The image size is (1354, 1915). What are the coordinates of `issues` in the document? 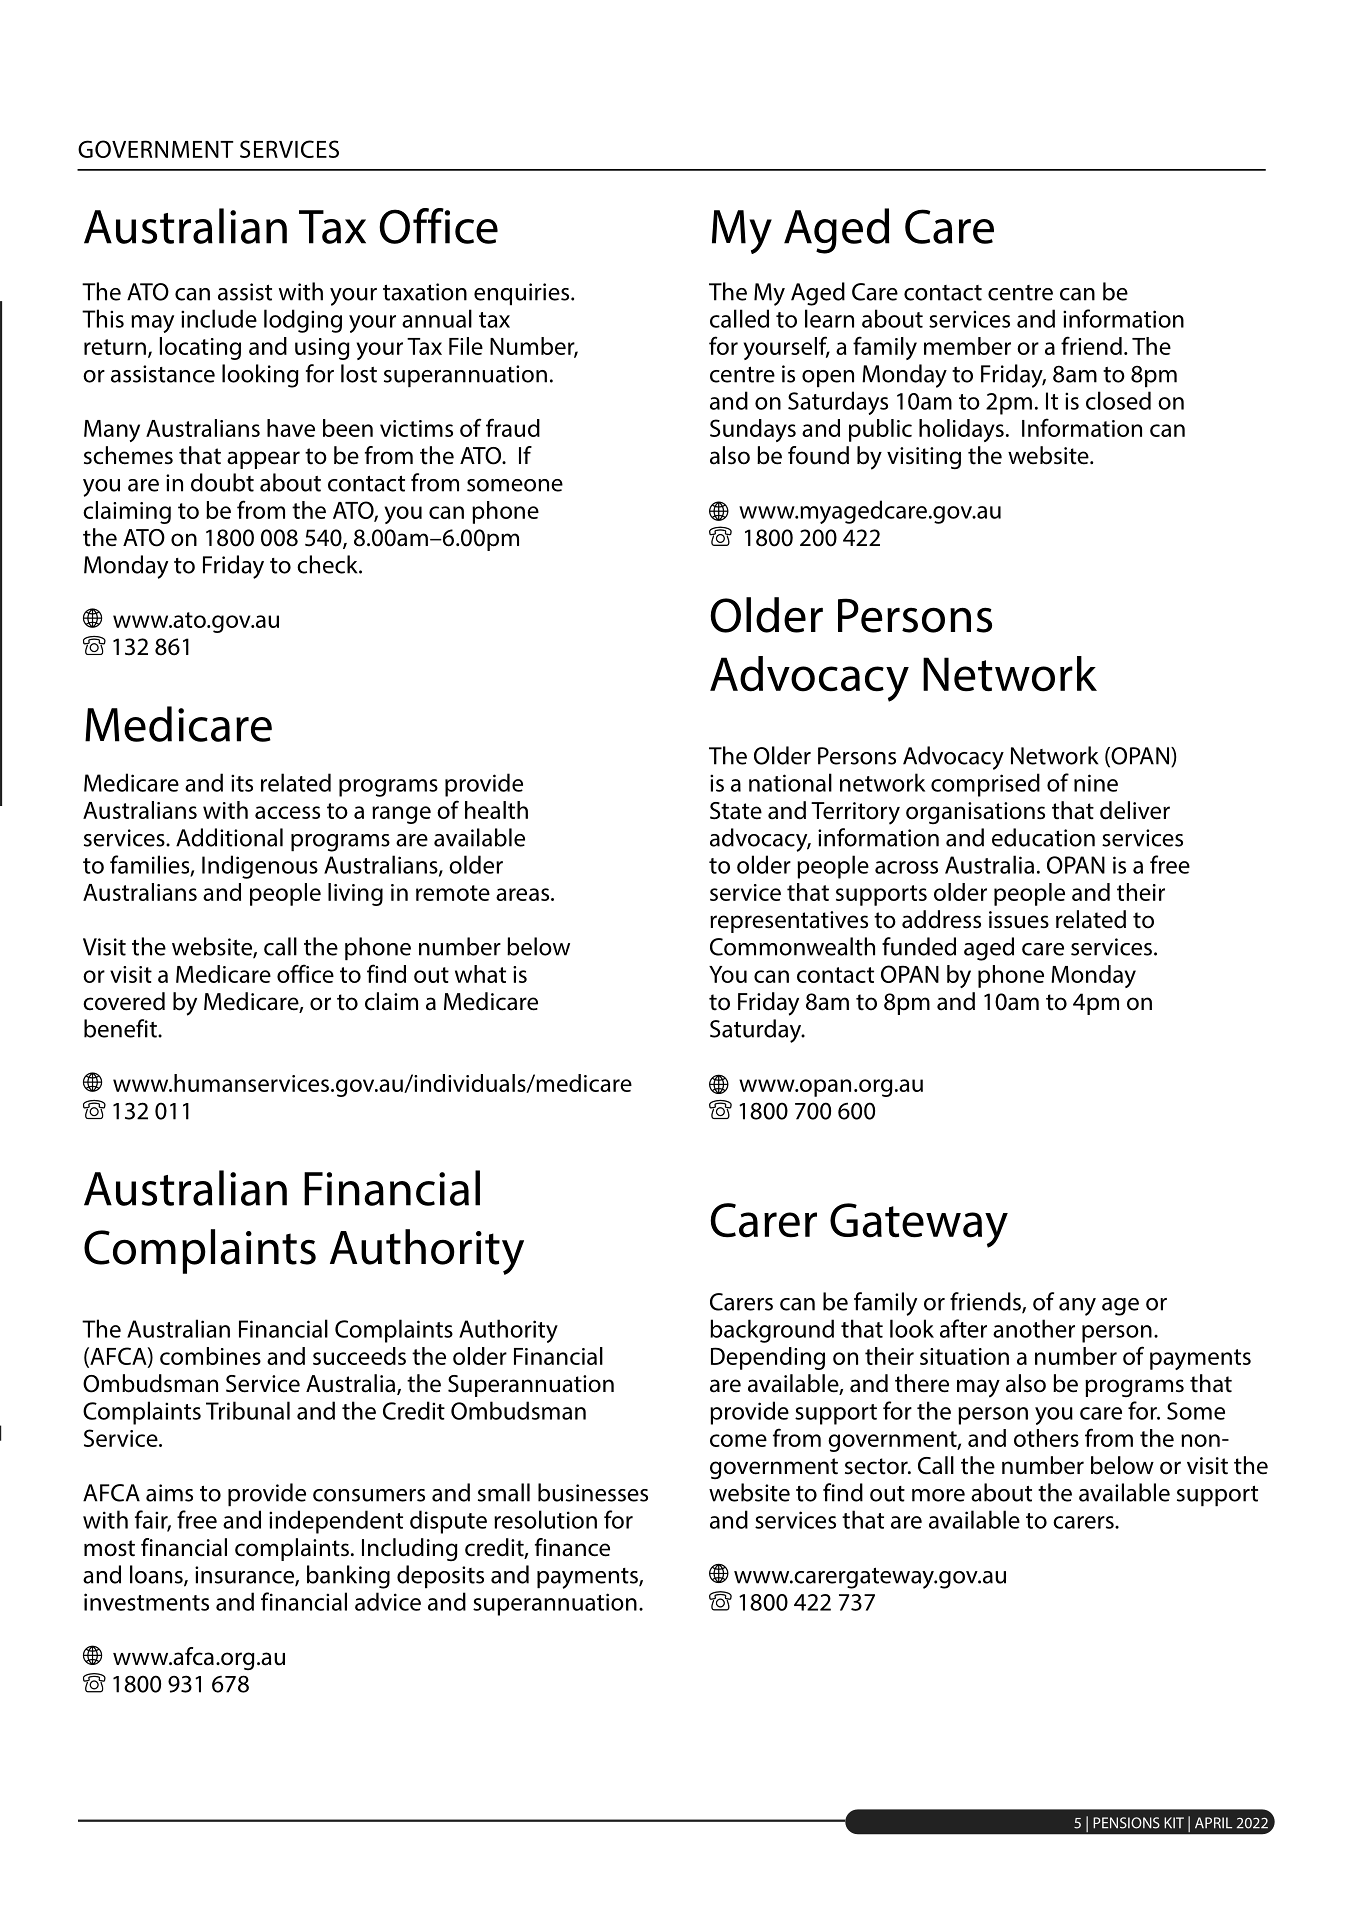 It's located at (1019, 920).
